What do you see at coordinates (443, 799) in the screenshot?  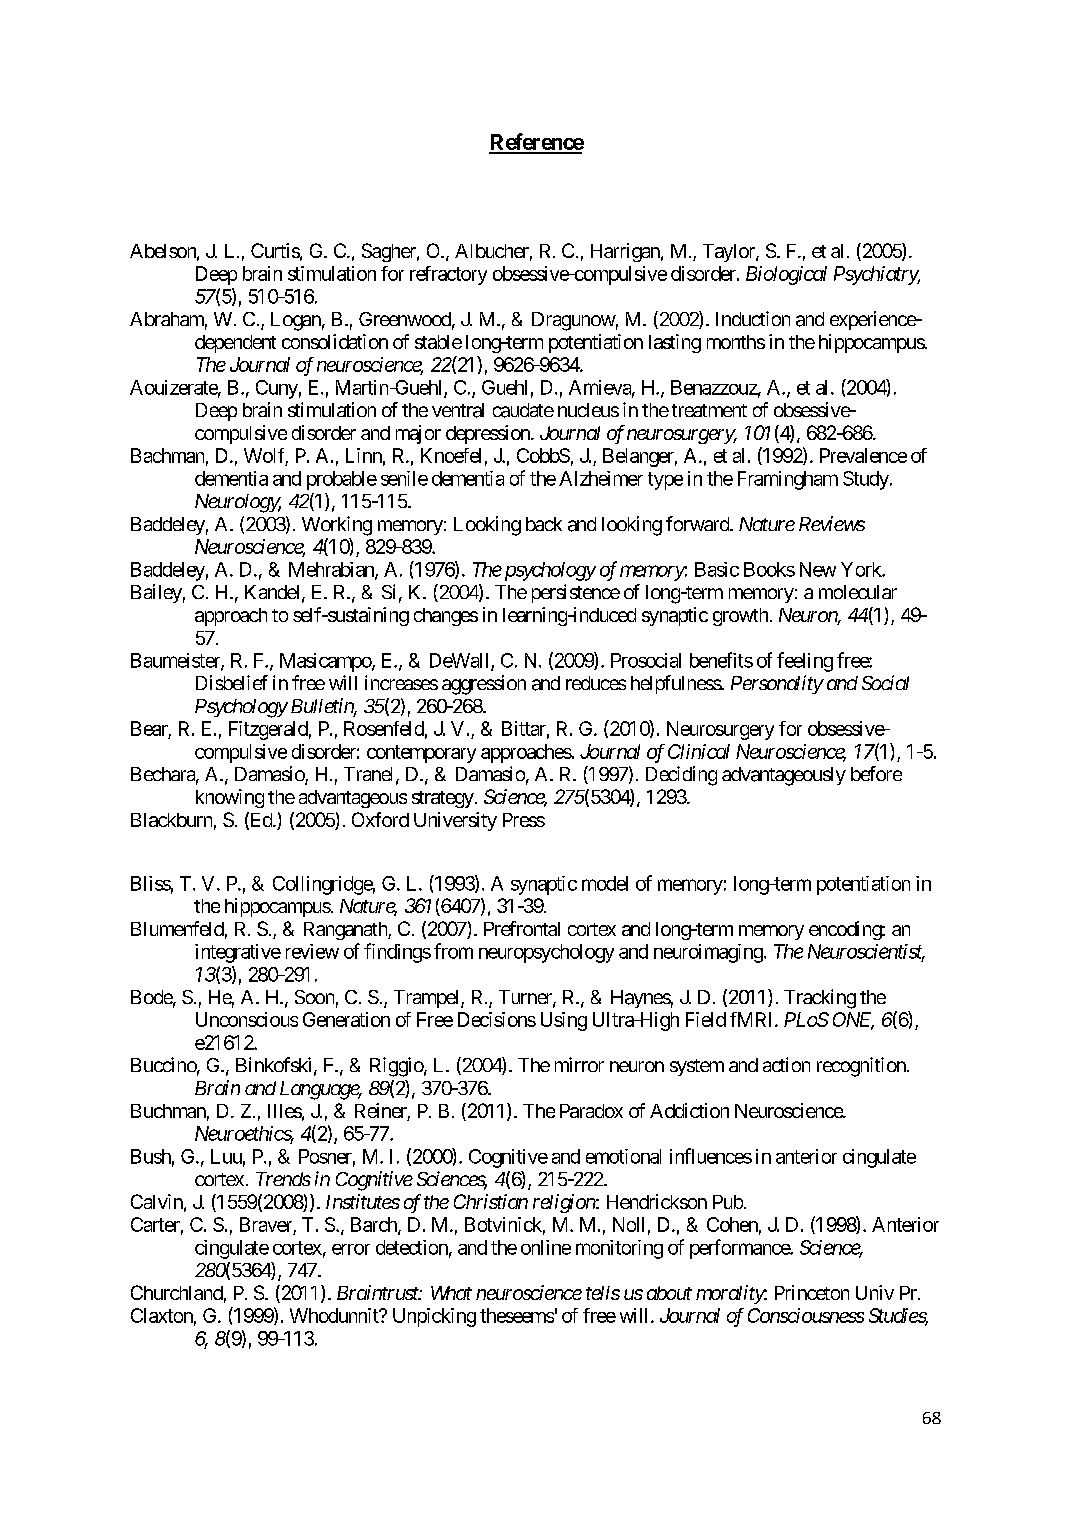 I see `strategy` at bounding box center [443, 799].
